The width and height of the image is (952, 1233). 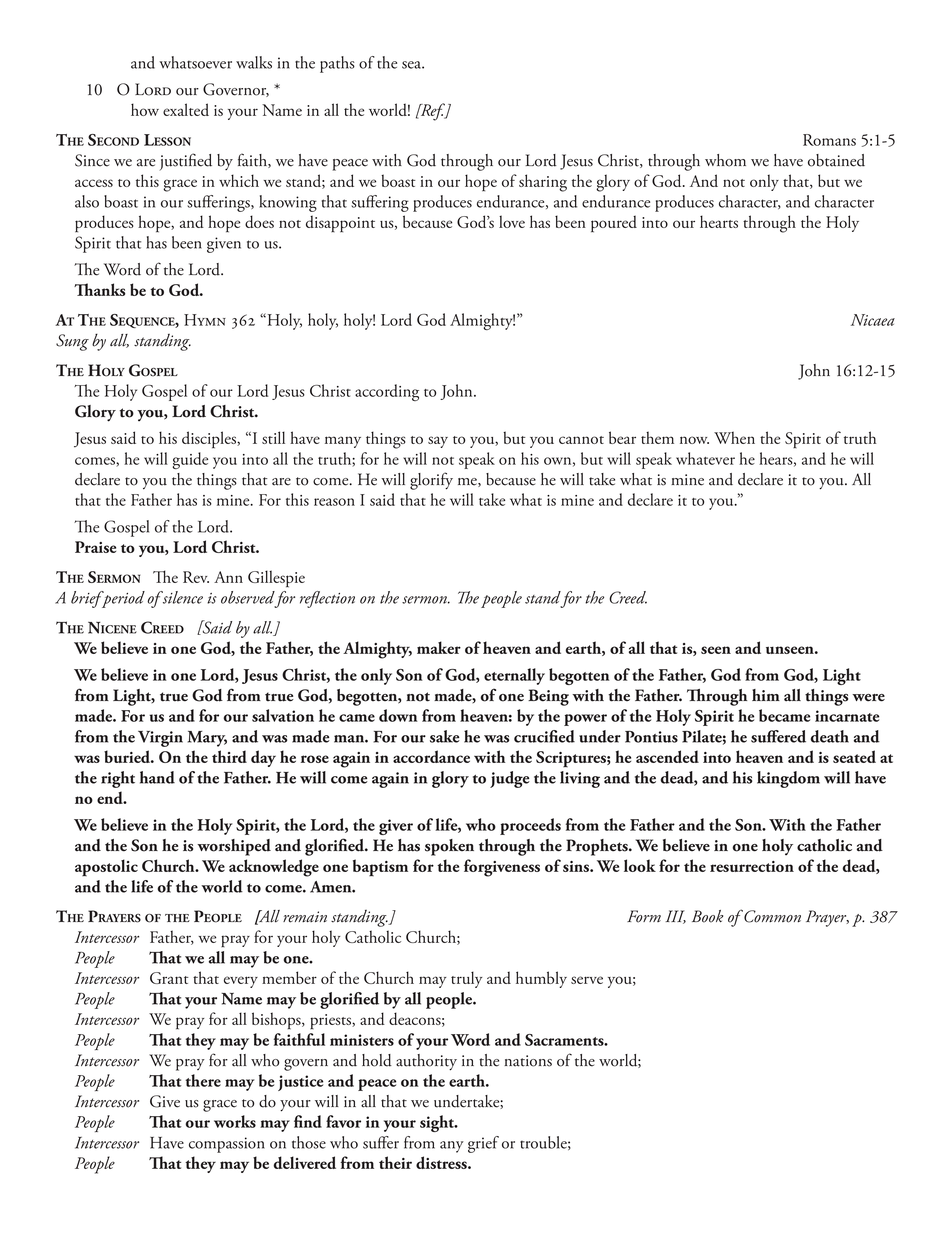 I want to click on Romans, so click(x=829, y=140).
